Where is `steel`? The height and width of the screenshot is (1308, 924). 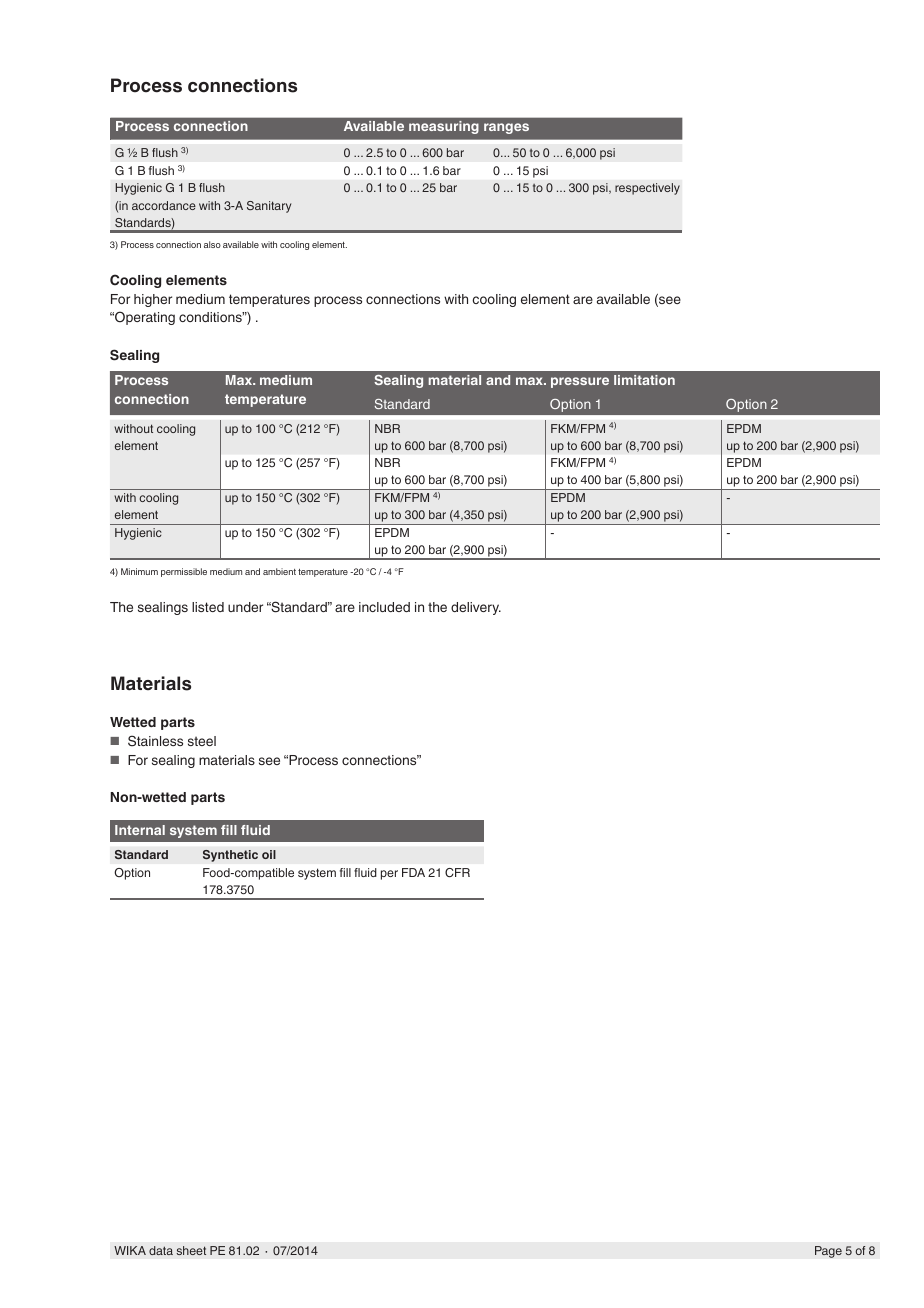
steel is located at coordinates (202, 741).
